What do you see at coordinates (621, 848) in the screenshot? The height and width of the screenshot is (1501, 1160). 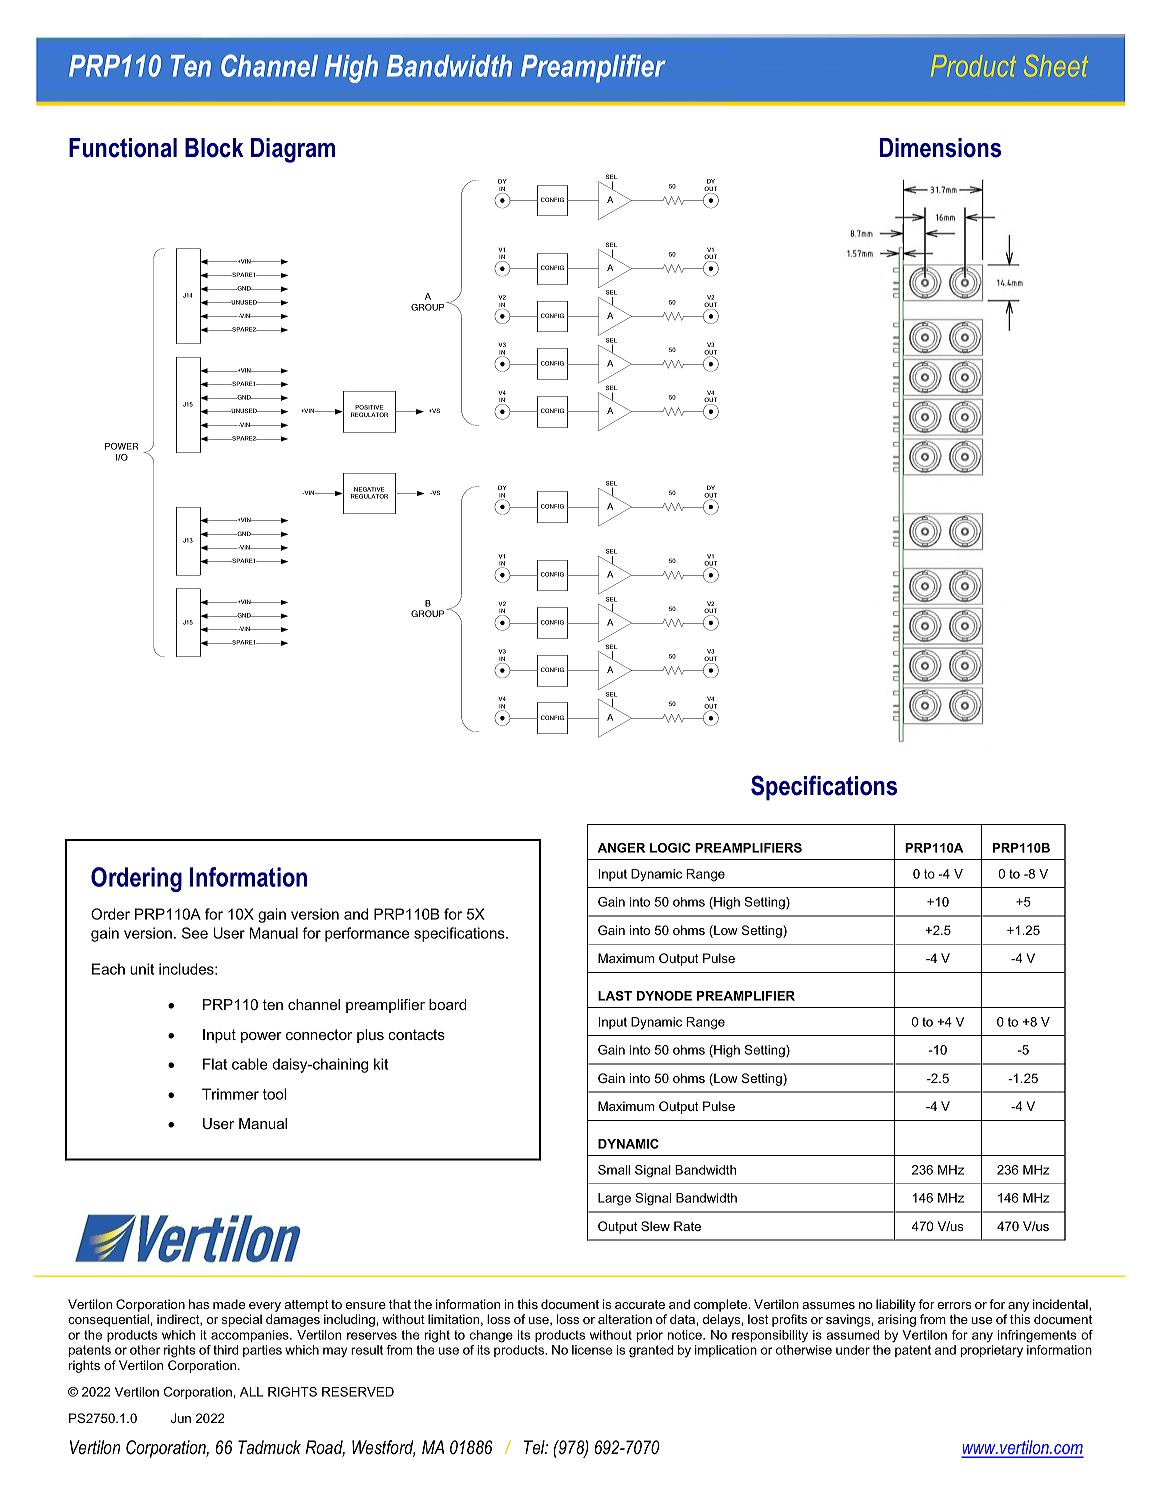 I see `ANGER` at bounding box center [621, 848].
